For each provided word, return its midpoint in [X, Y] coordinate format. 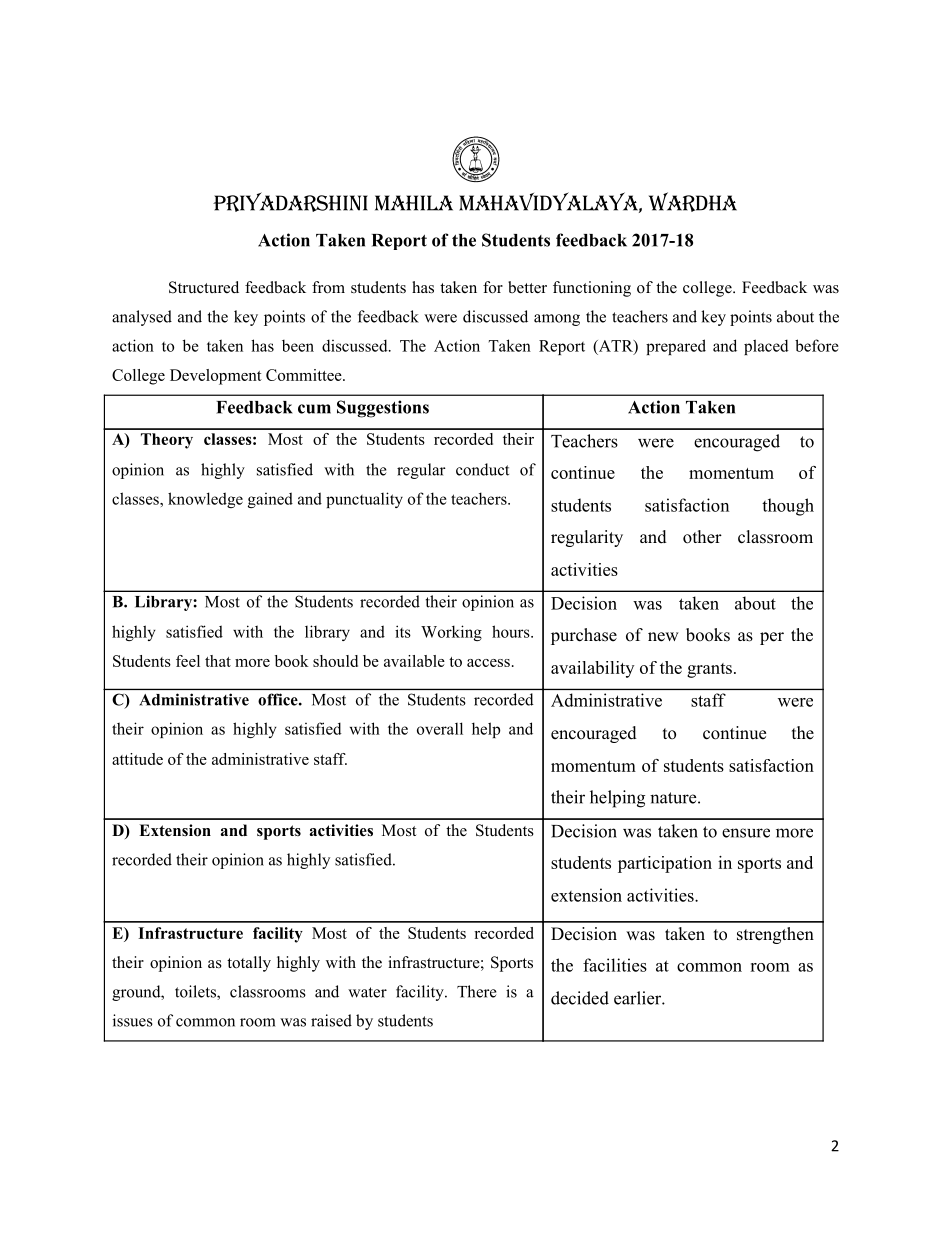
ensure [746, 833]
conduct [482, 469]
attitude [137, 759]
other [702, 537]
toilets [196, 992]
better [527, 287]
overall [440, 728]
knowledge [205, 500]
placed [766, 347]
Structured [204, 287]
